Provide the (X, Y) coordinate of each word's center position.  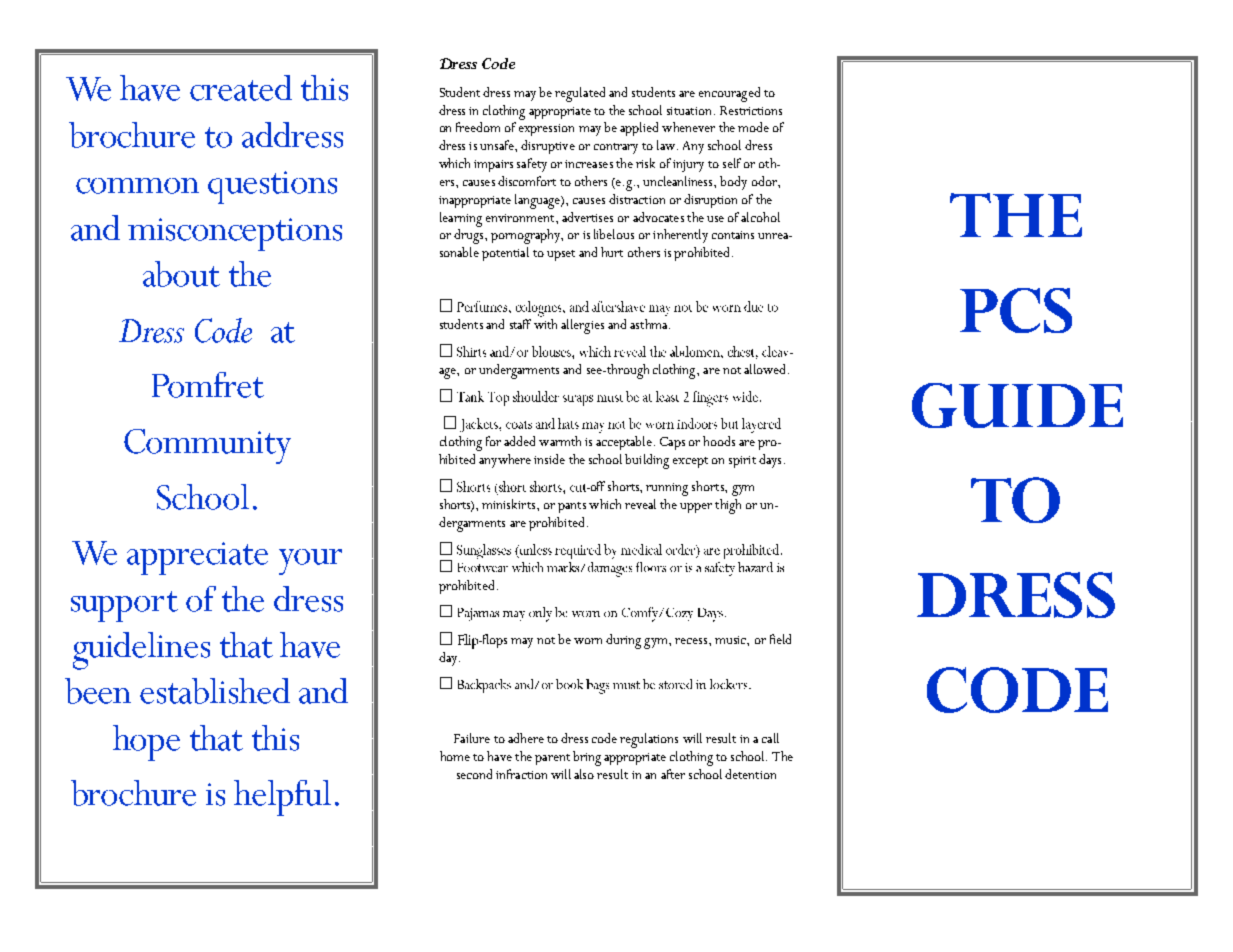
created (241, 88)
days (770, 461)
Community (207, 446)
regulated (580, 94)
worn (588, 641)
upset (561, 255)
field (780, 639)
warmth (560, 441)
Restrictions (751, 110)
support (124, 606)
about (181, 274)
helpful (282, 798)
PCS (1016, 310)
